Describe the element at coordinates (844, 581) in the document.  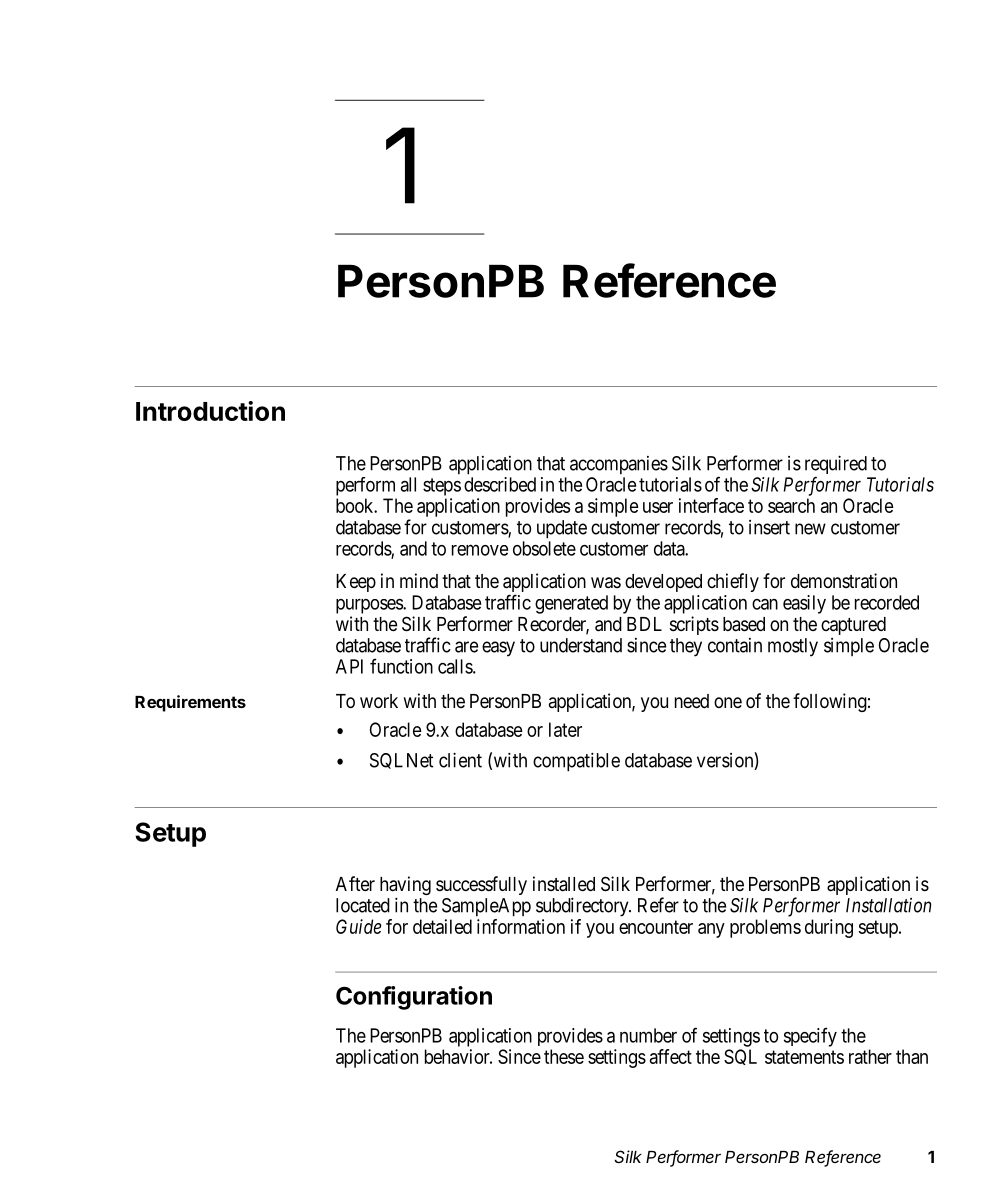
I see `demonstration` at that location.
